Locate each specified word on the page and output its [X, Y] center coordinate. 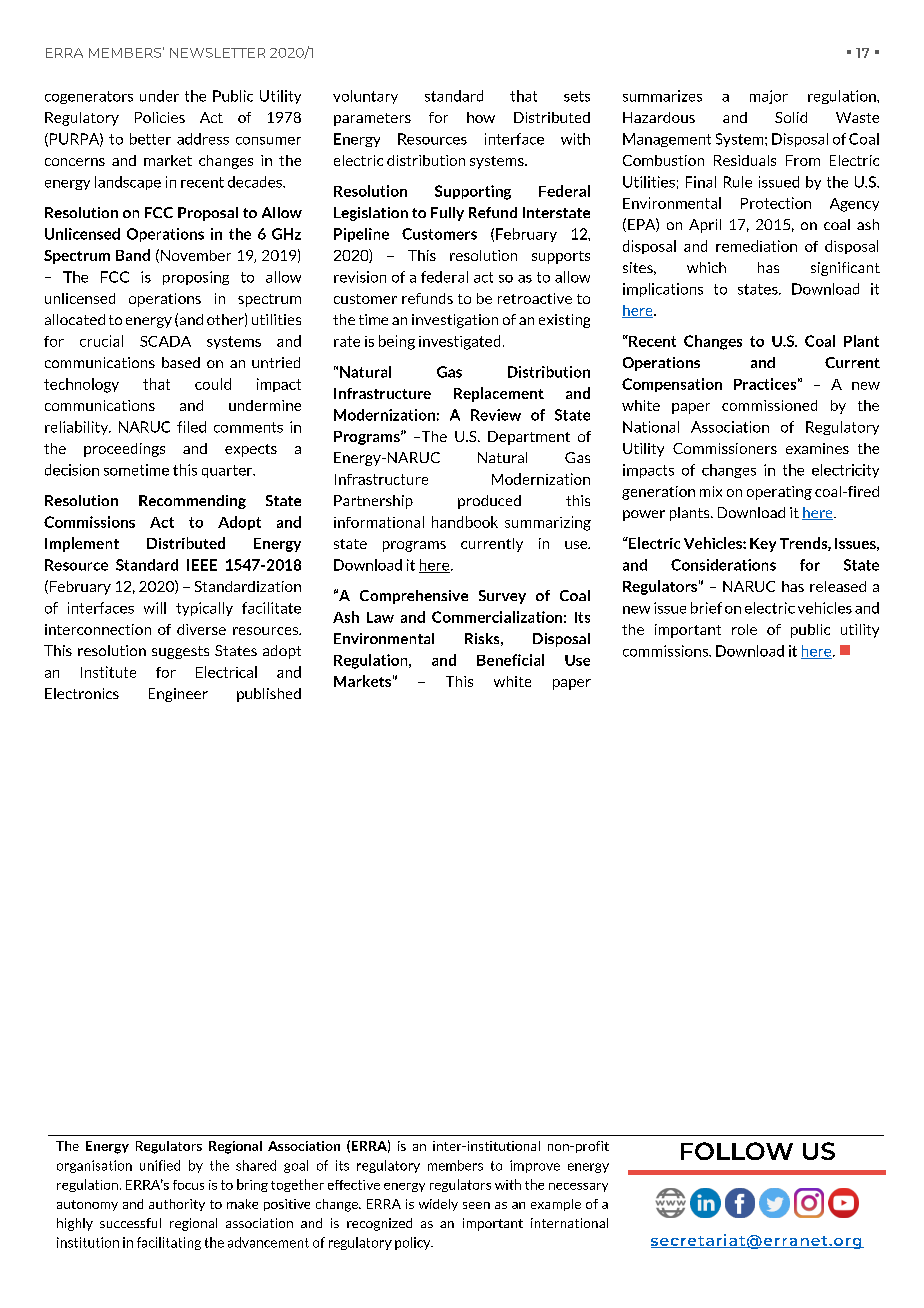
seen [476, 1205]
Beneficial [510, 660]
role [744, 629]
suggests [180, 652]
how [481, 117]
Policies [160, 117]
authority [177, 1205]
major [769, 97]
